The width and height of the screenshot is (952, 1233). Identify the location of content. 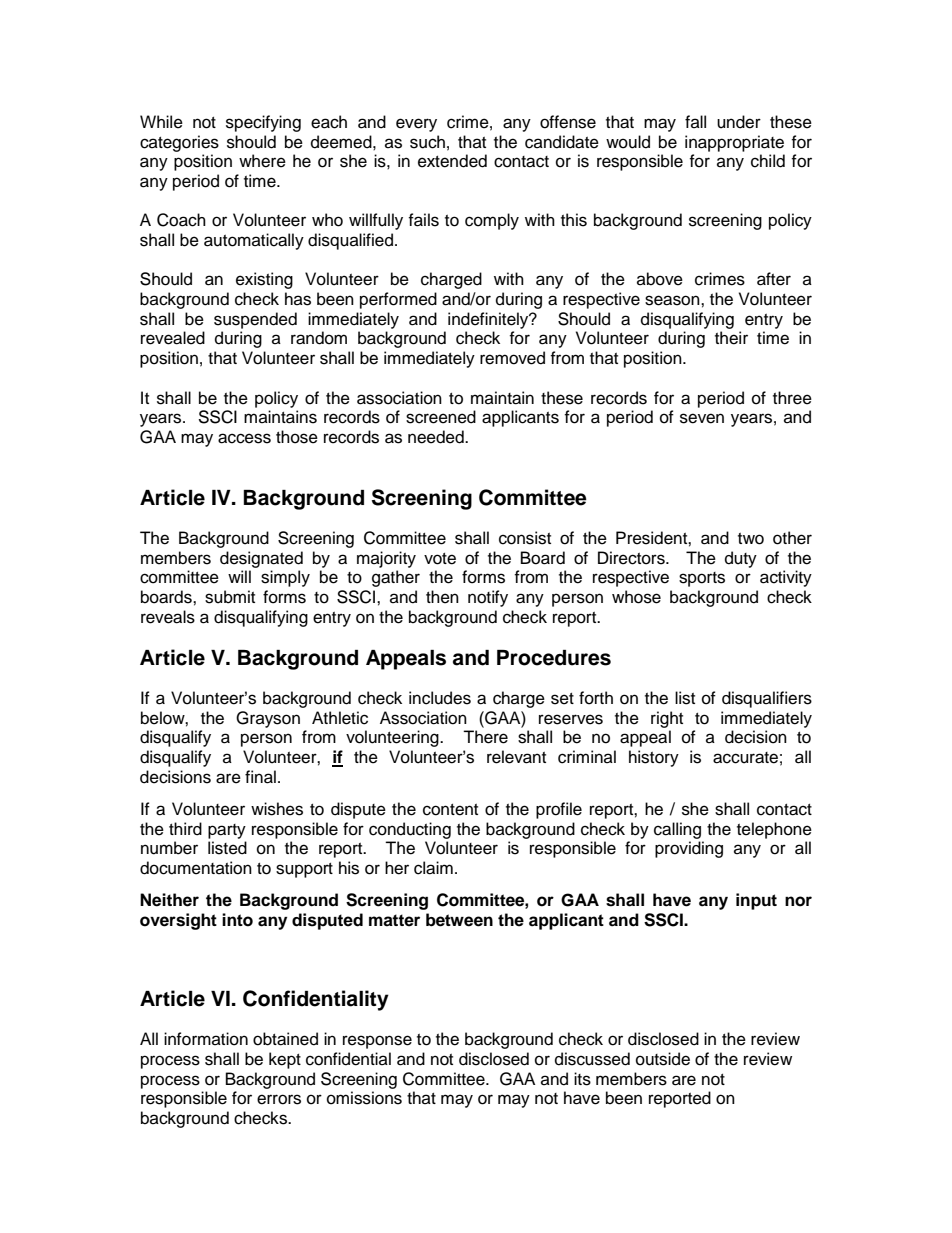
(450, 810).
